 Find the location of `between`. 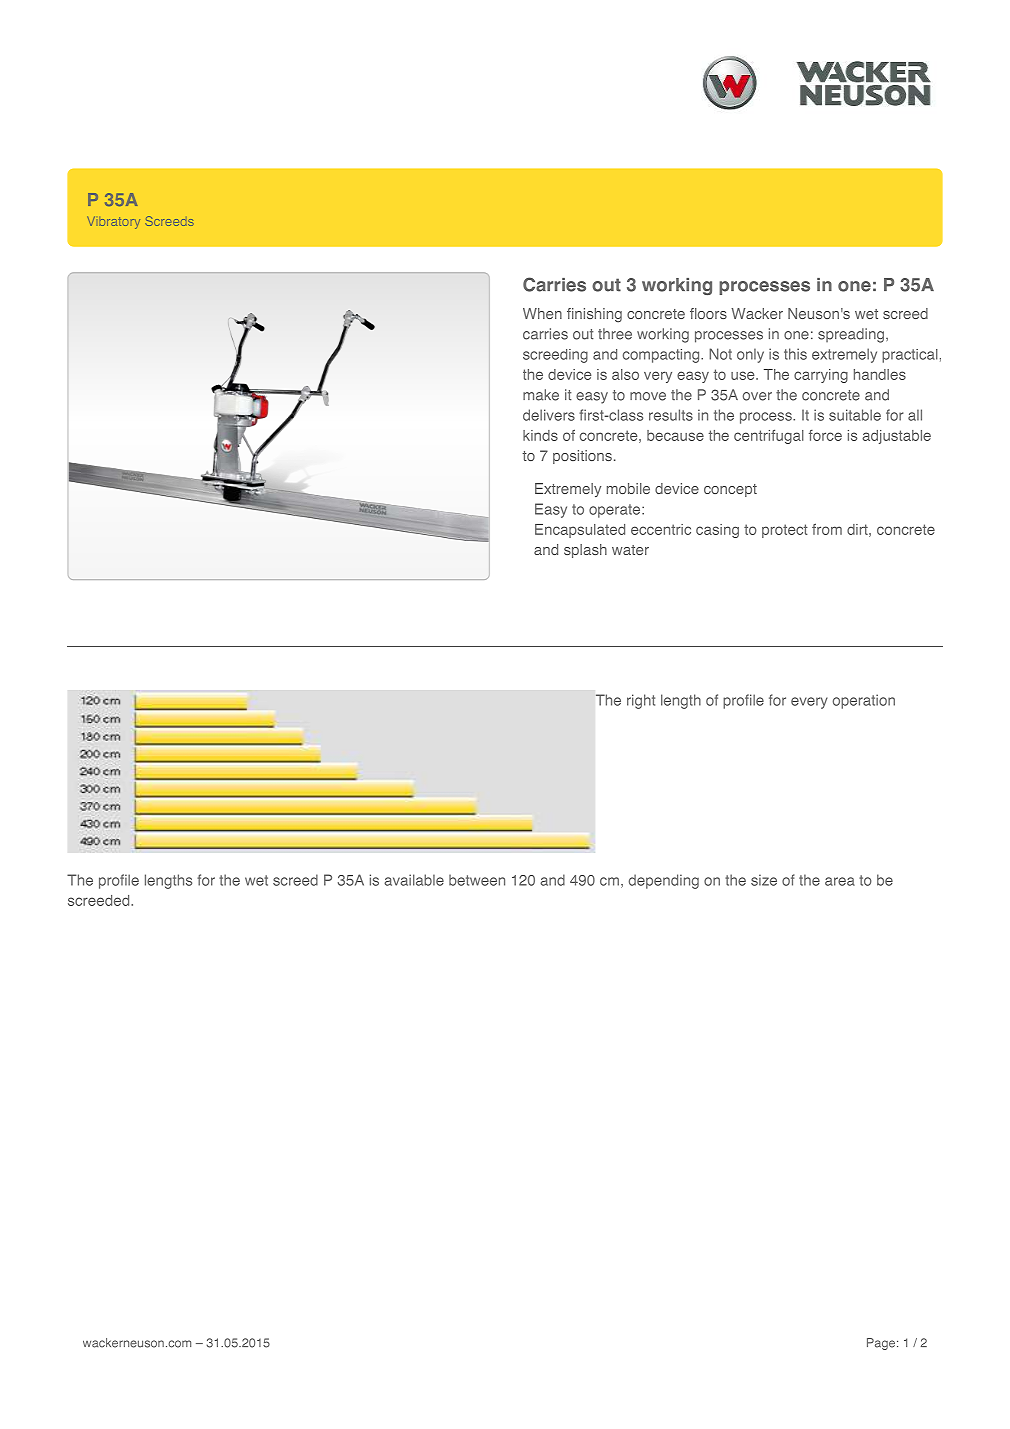

between is located at coordinates (477, 880).
